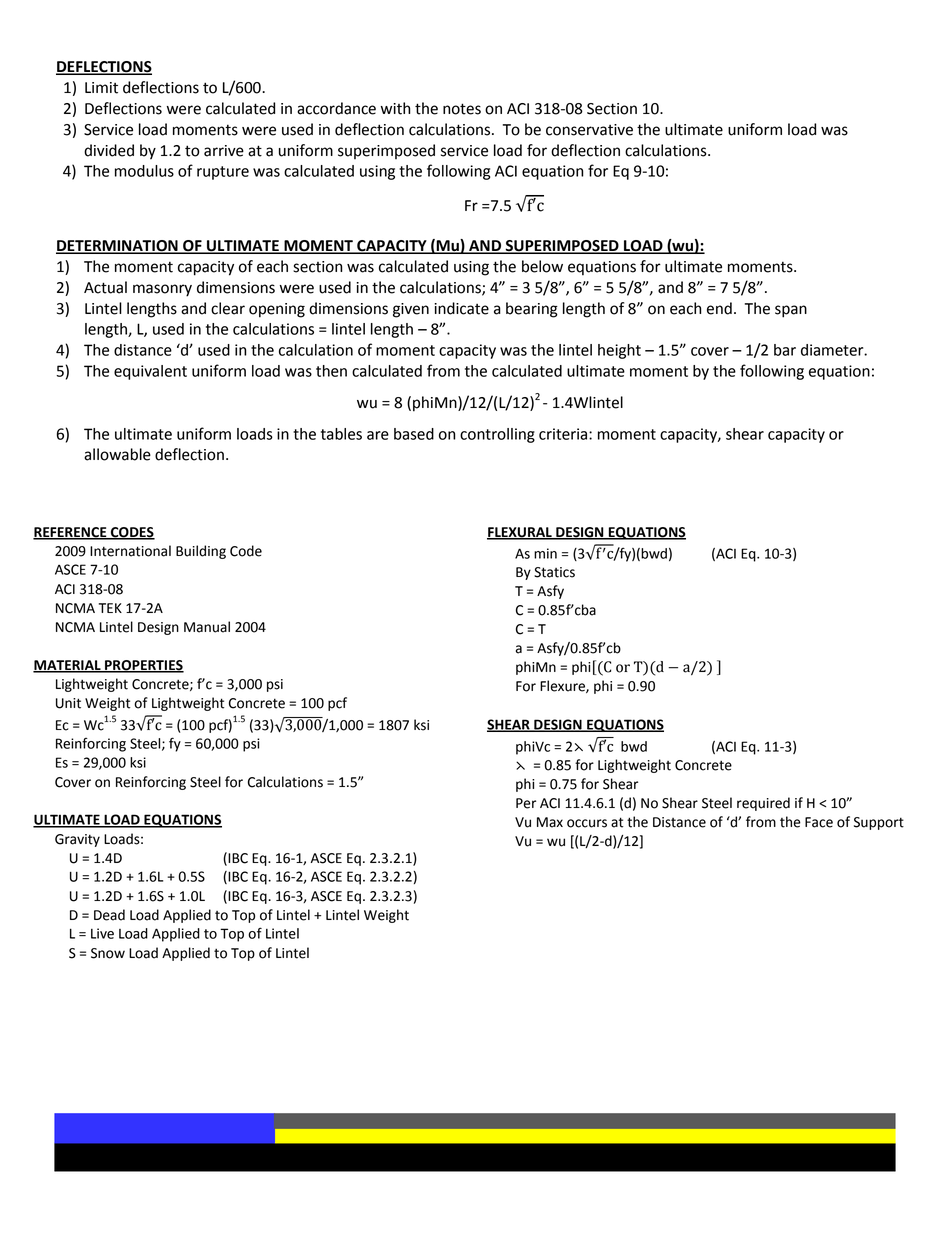 The height and width of the screenshot is (1233, 952). Describe the element at coordinates (462, 109) in the screenshot. I see `notes` at that location.
